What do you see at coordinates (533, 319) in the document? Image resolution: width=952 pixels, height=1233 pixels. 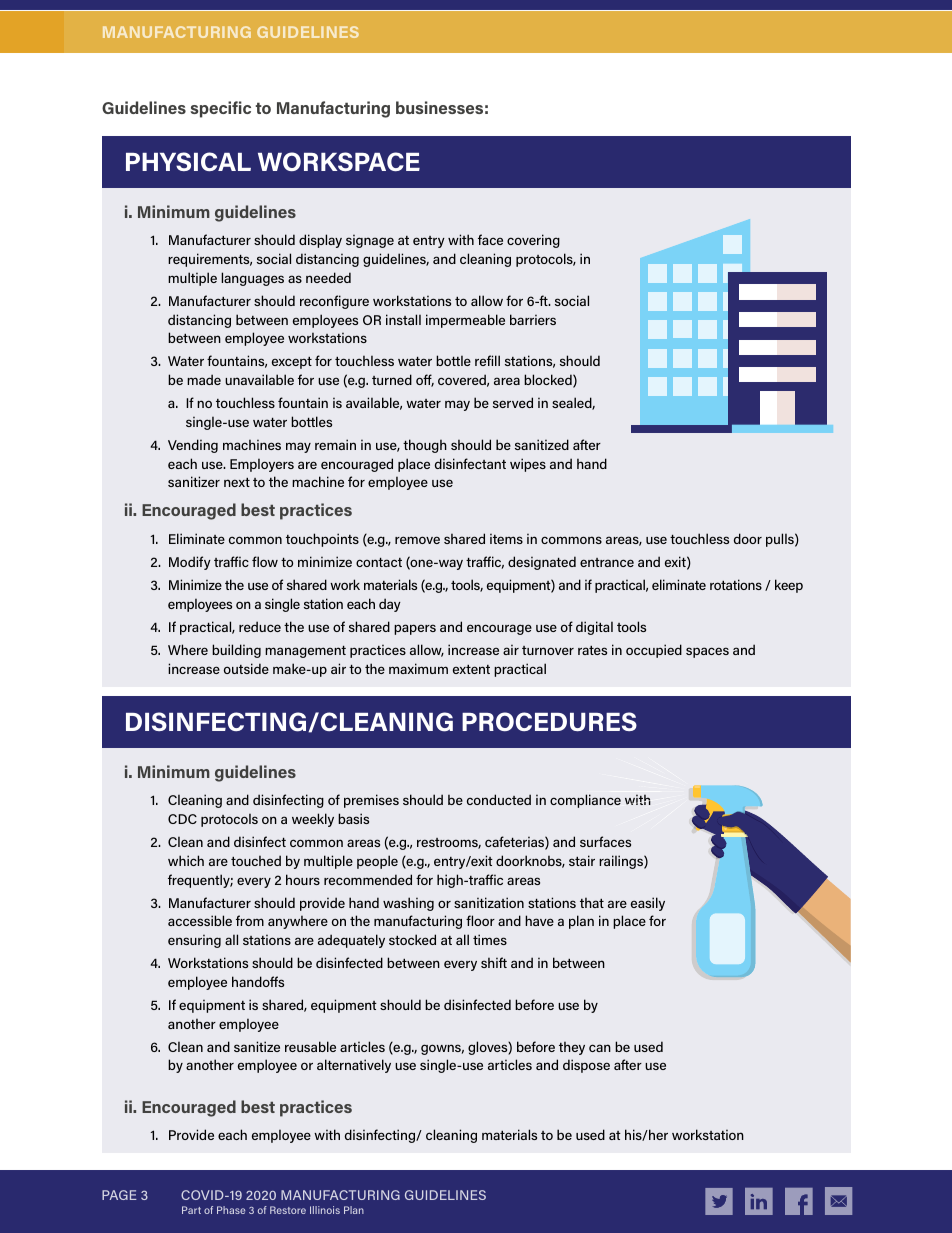 I see `barriers` at bounding box center [533, 319].
